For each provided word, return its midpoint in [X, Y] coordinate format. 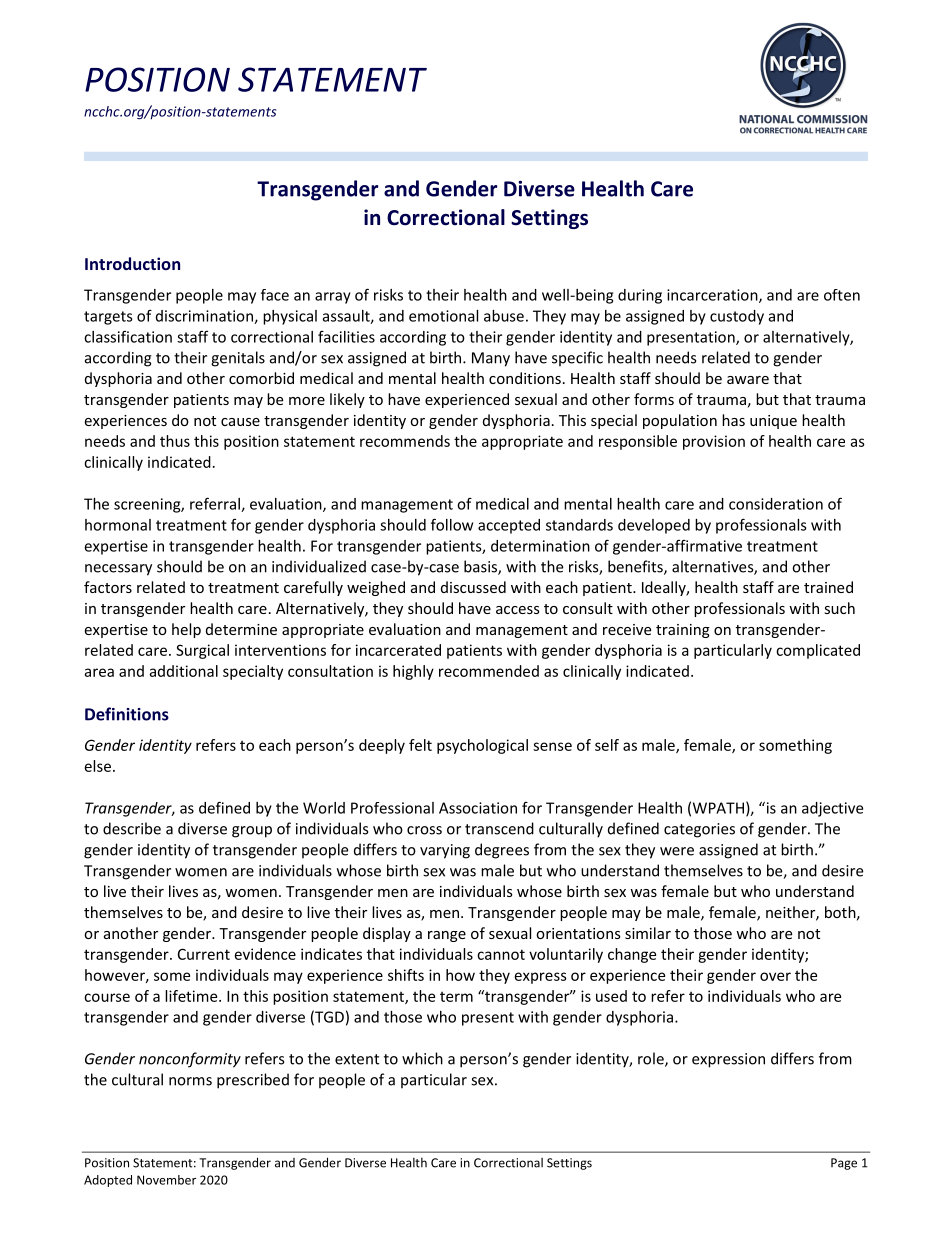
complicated [818, 651]
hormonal [118, 525]
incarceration [713, 296]
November [166, 1180]
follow [452, 524]
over [775, 976]
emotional [443, 316]
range [447, 936]
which [422, 1058]
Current [204, 954]
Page [844, 1164]
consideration [776, 504]
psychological [482, 746]
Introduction [132, 263]
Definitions [127, 714]
